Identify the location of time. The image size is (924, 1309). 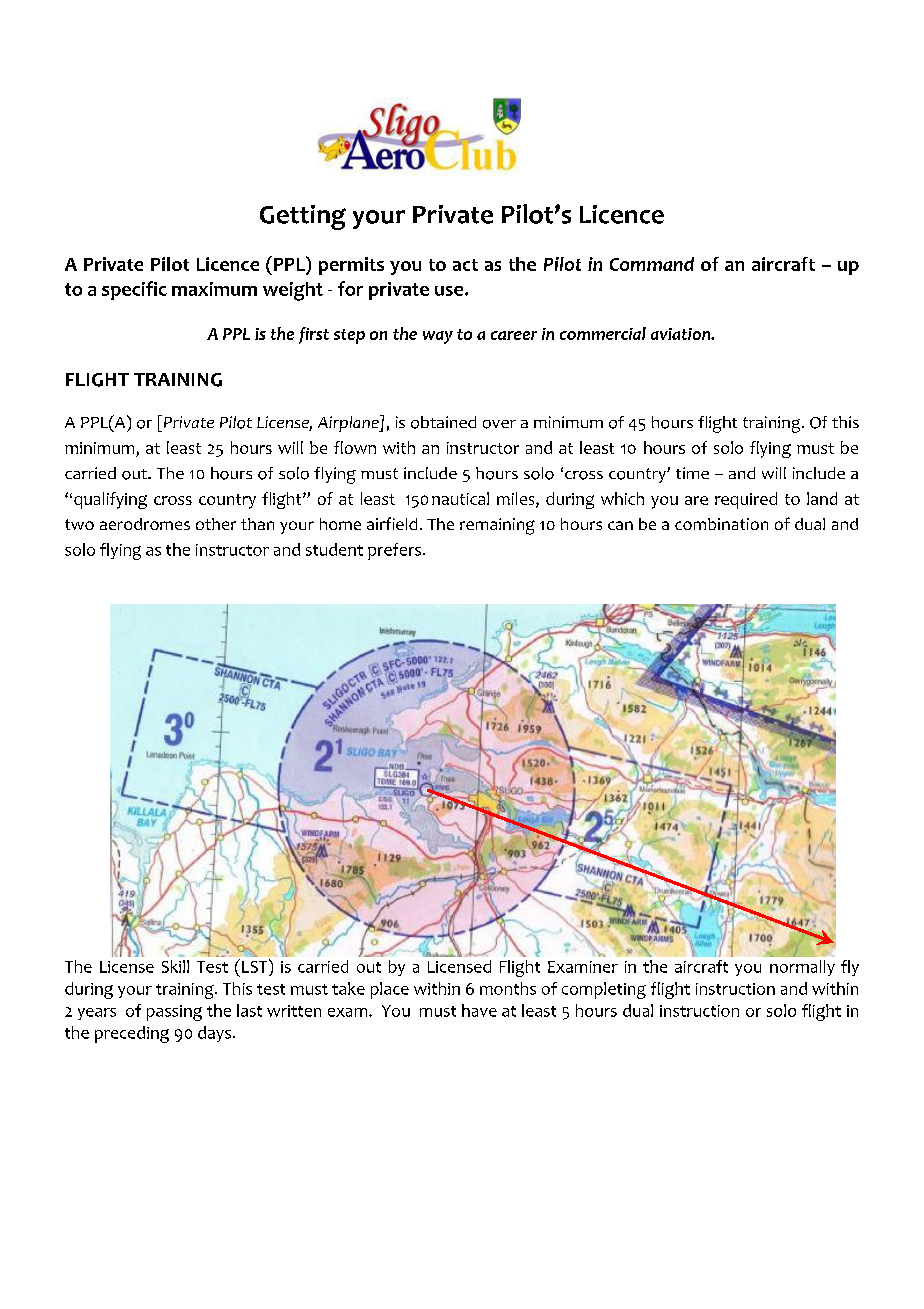
(692, 473).
